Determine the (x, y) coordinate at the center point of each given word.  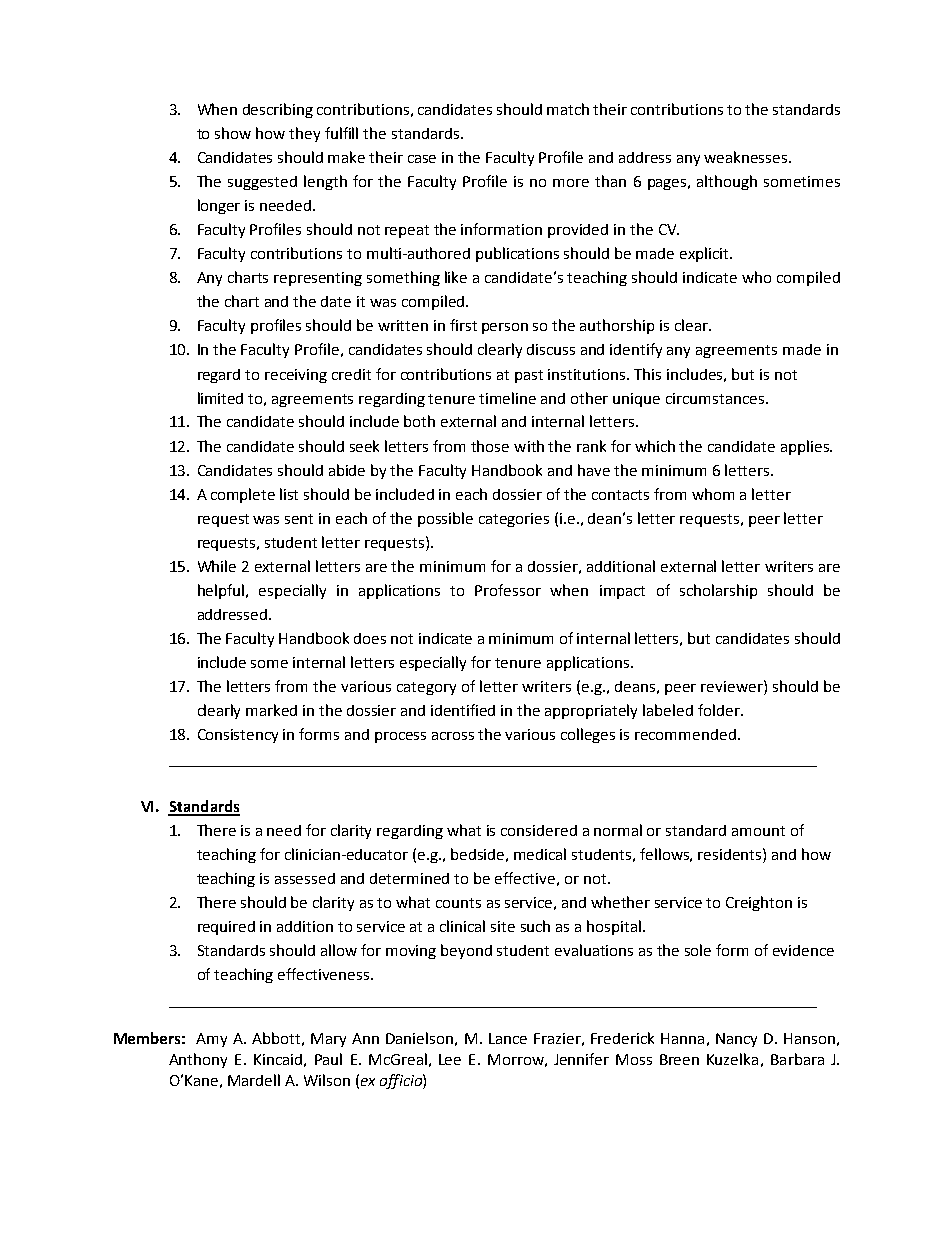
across (453, 736)
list (289, 494)
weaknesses (747, 157)
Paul (328, 1059)
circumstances (716, 398)
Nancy (736, 1040)
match (568, 109)
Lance (508, 1038)
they (304, 134)
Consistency (238, 736)
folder (720, 710)
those (490, 446)
